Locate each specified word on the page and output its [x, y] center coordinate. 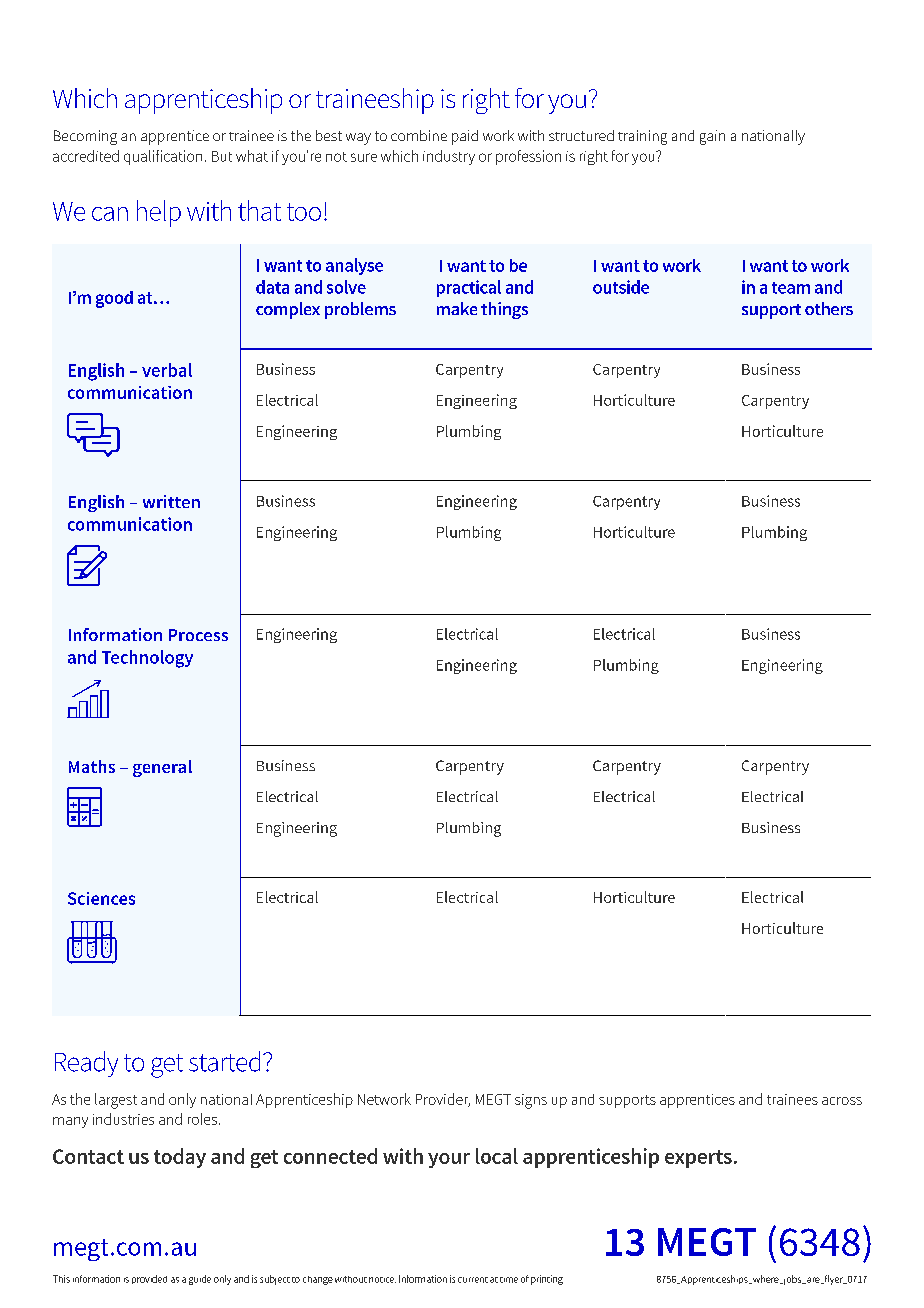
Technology [147, 659]
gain [712, 137]
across [842, 1101]
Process [198, 635]
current [473, 1280]
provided [149, 1279]
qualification [163, 157]
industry [449, 157]
